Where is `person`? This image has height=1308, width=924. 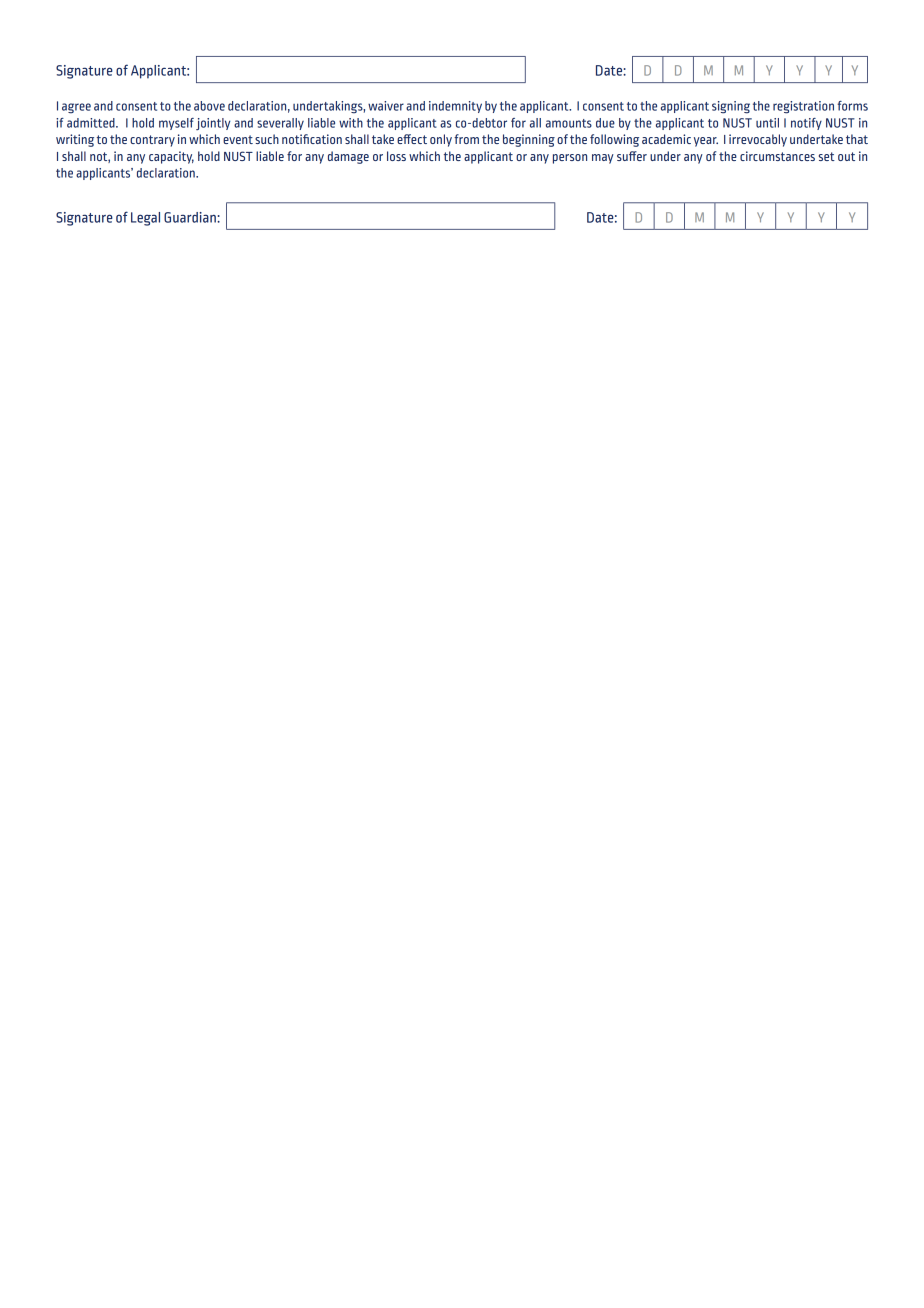 person is located at coordinates (570, 159).
